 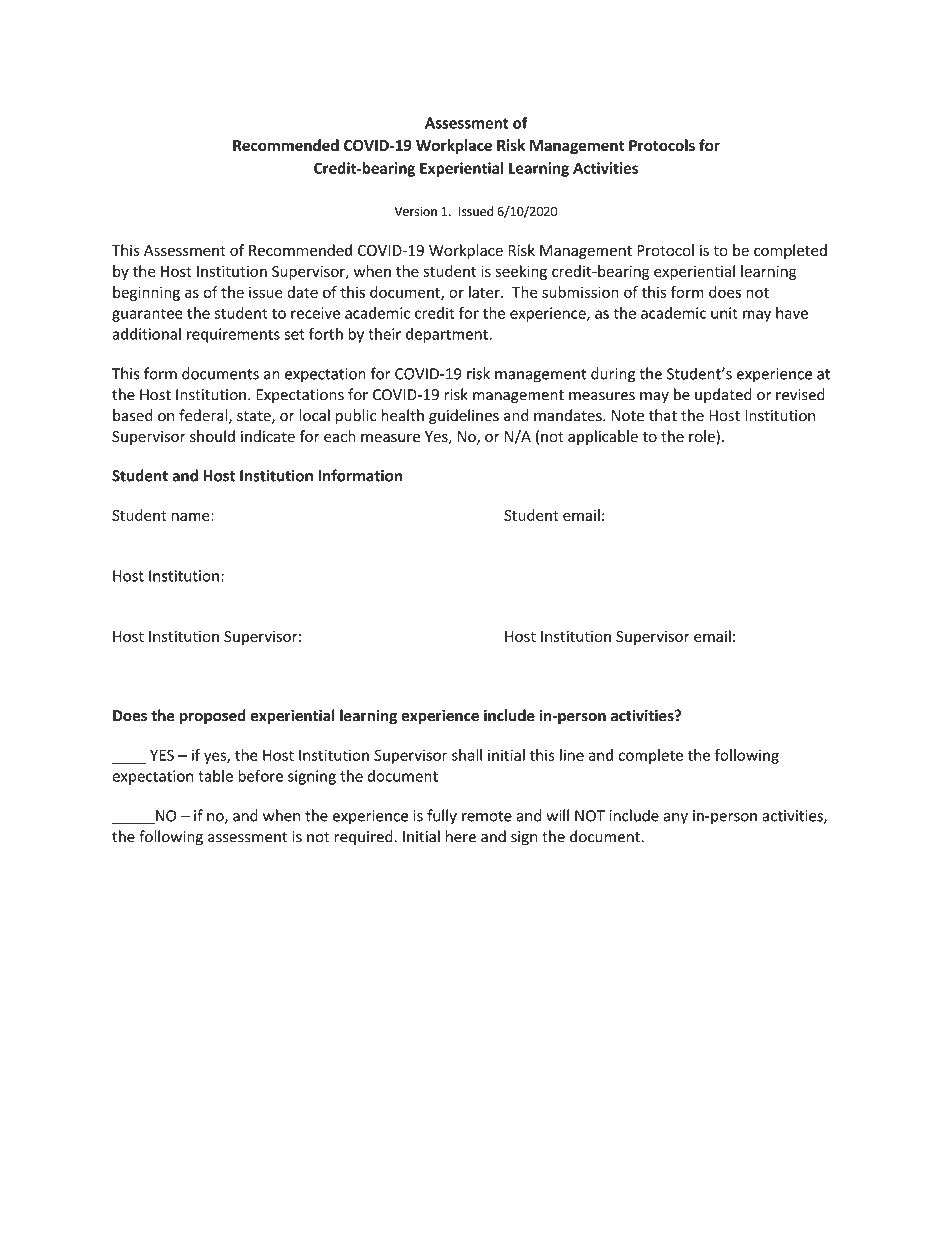 I want to click on table, so click(x=215, y=776).
